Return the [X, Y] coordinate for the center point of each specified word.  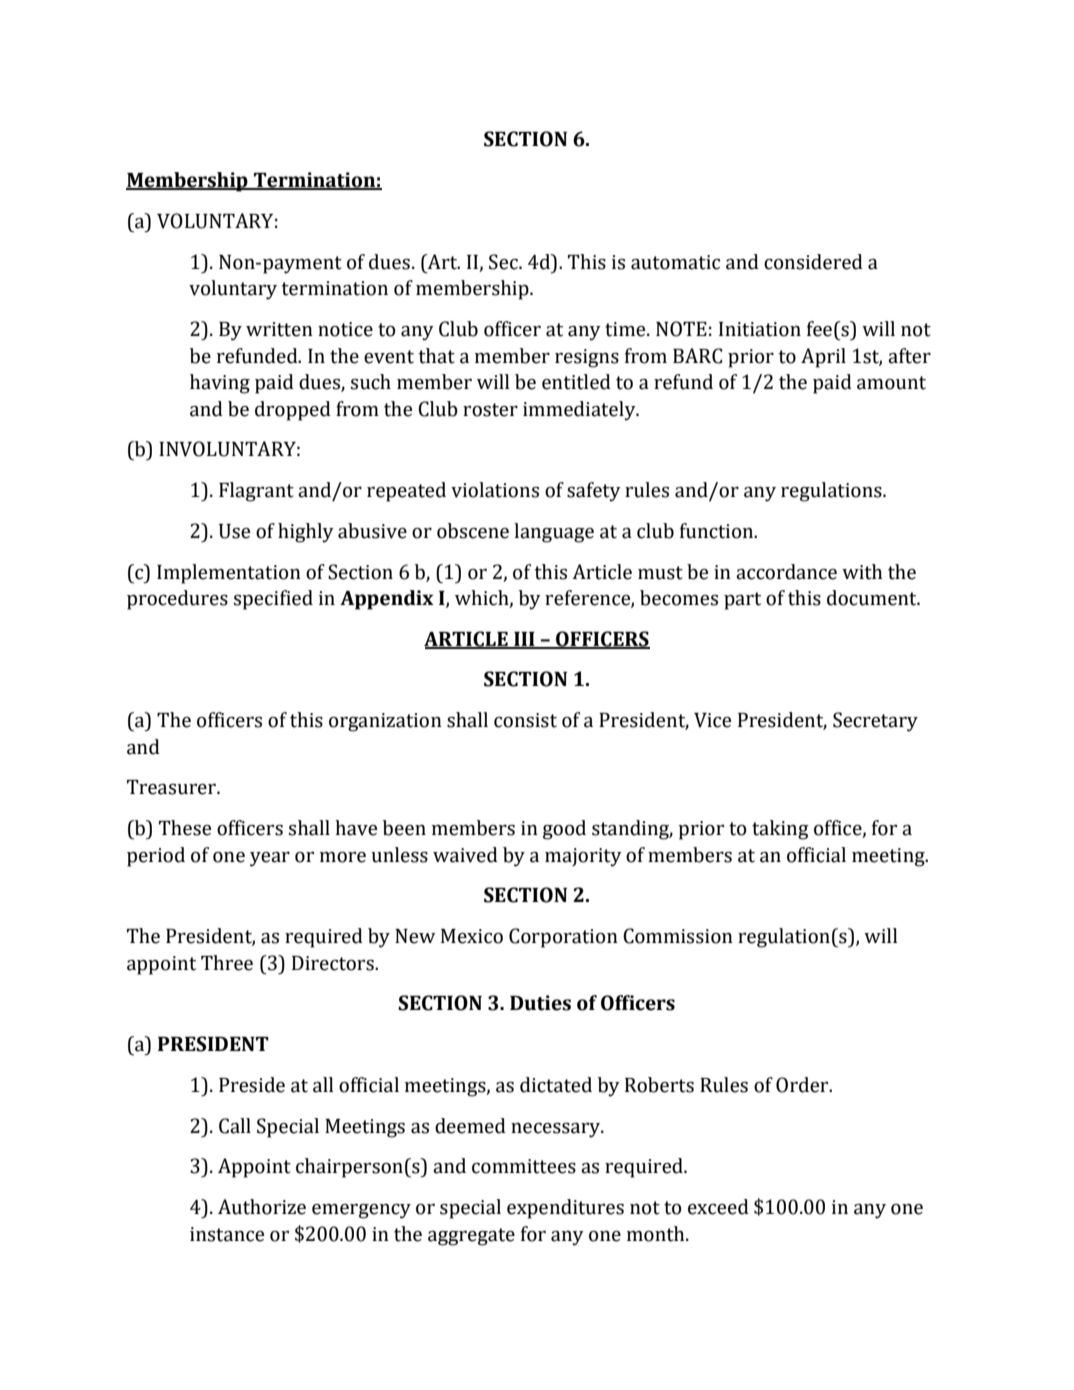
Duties [540, 1003]
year [270, 859]
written [279, 329]
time [626, 329]
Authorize [262, 1207]
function [718, 531]
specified [273, 600]
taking [780, 830]
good [564, 830]
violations [495, 490]
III [524, 640]
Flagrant [256, 492]
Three [227, 963]
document [873, 598]
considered [813, 262]
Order [803, 1085]
